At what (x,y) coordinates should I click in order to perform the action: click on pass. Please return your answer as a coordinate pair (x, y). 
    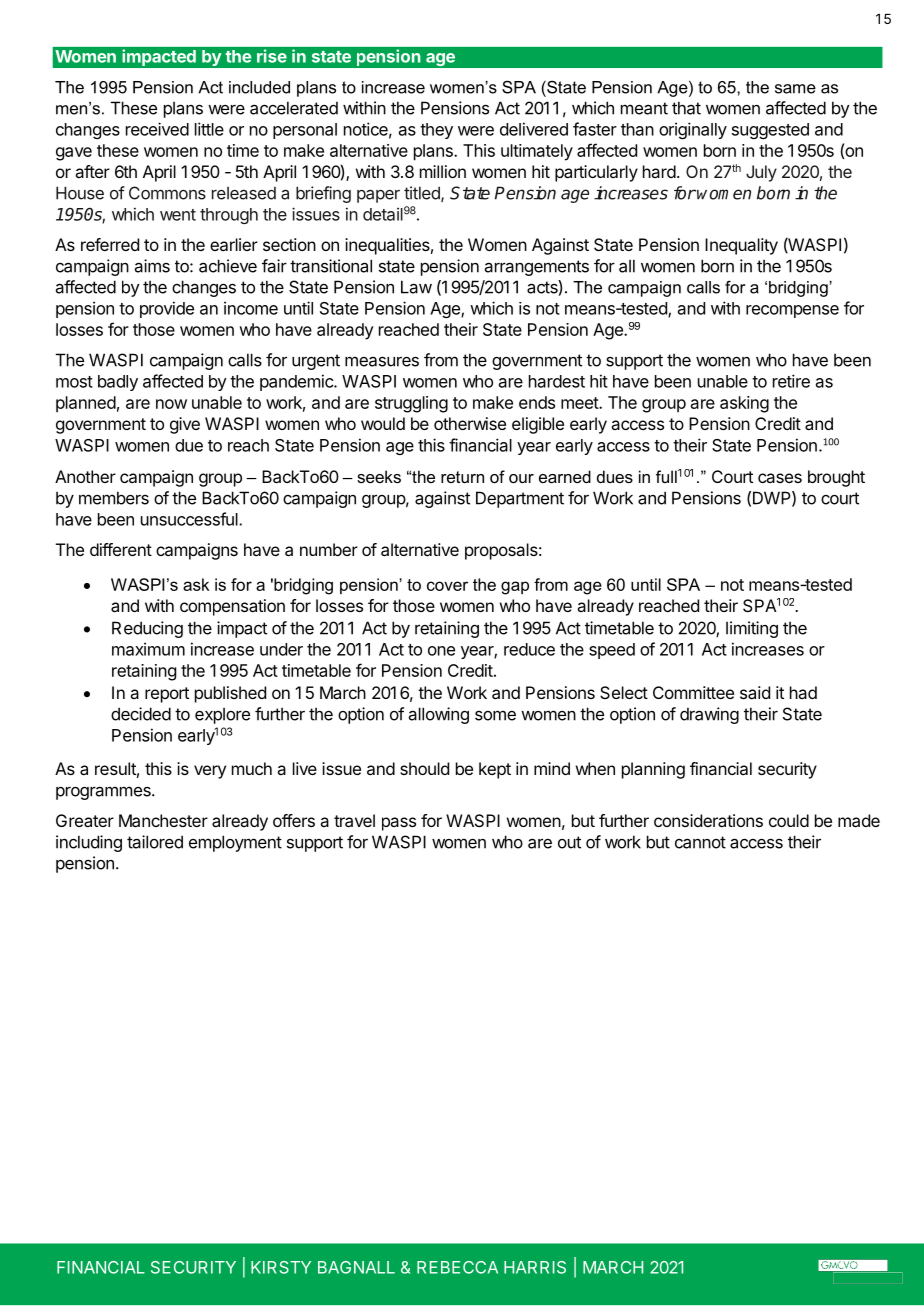
    Looking at the image, I should click on (399, 824).
